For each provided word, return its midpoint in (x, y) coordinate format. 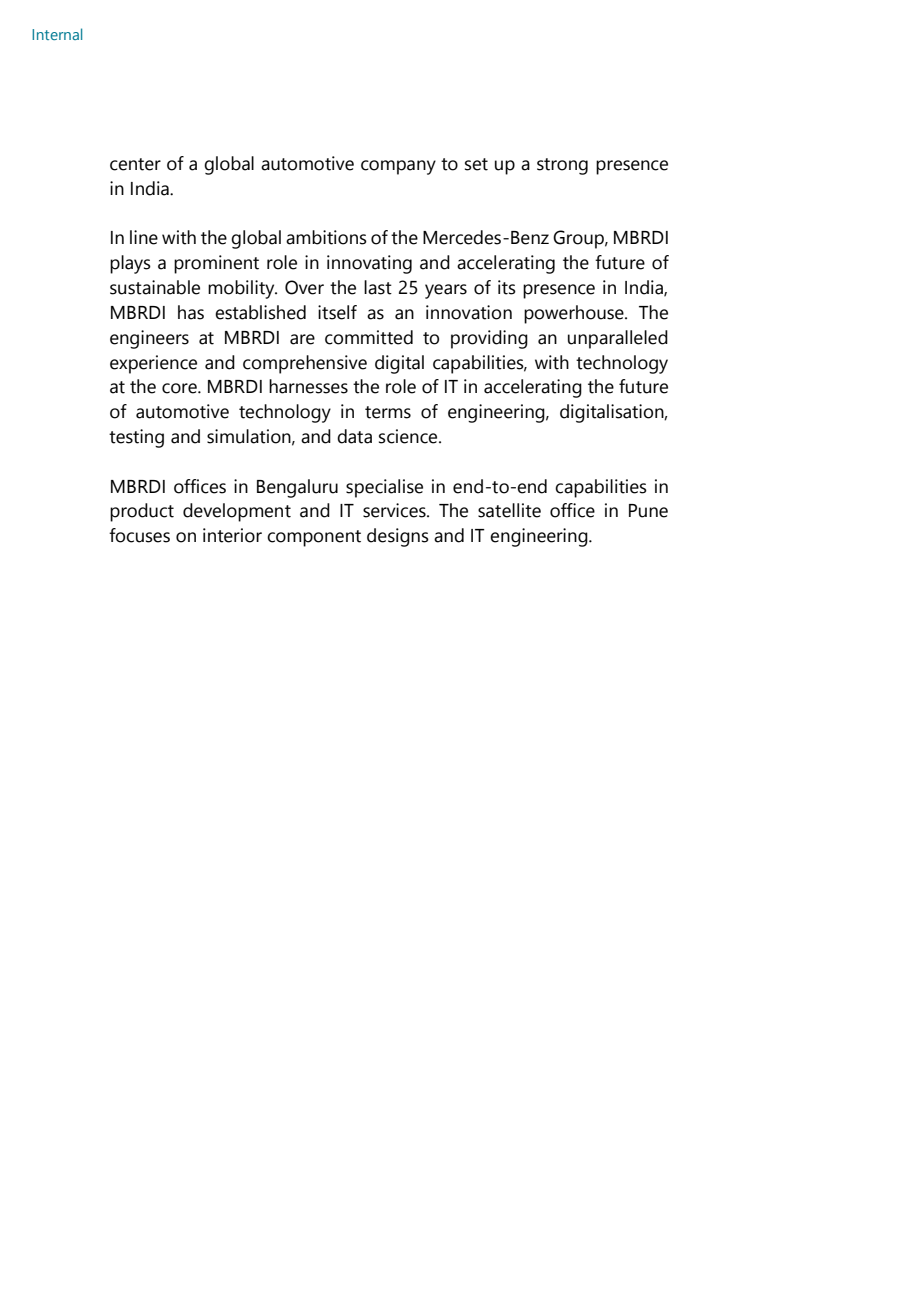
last (378, 287)
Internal (57, 34)
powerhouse (575, 314)
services (395, 510)
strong (562, 166)
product (142, 512)
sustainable (155, 287)
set (476, 164)
